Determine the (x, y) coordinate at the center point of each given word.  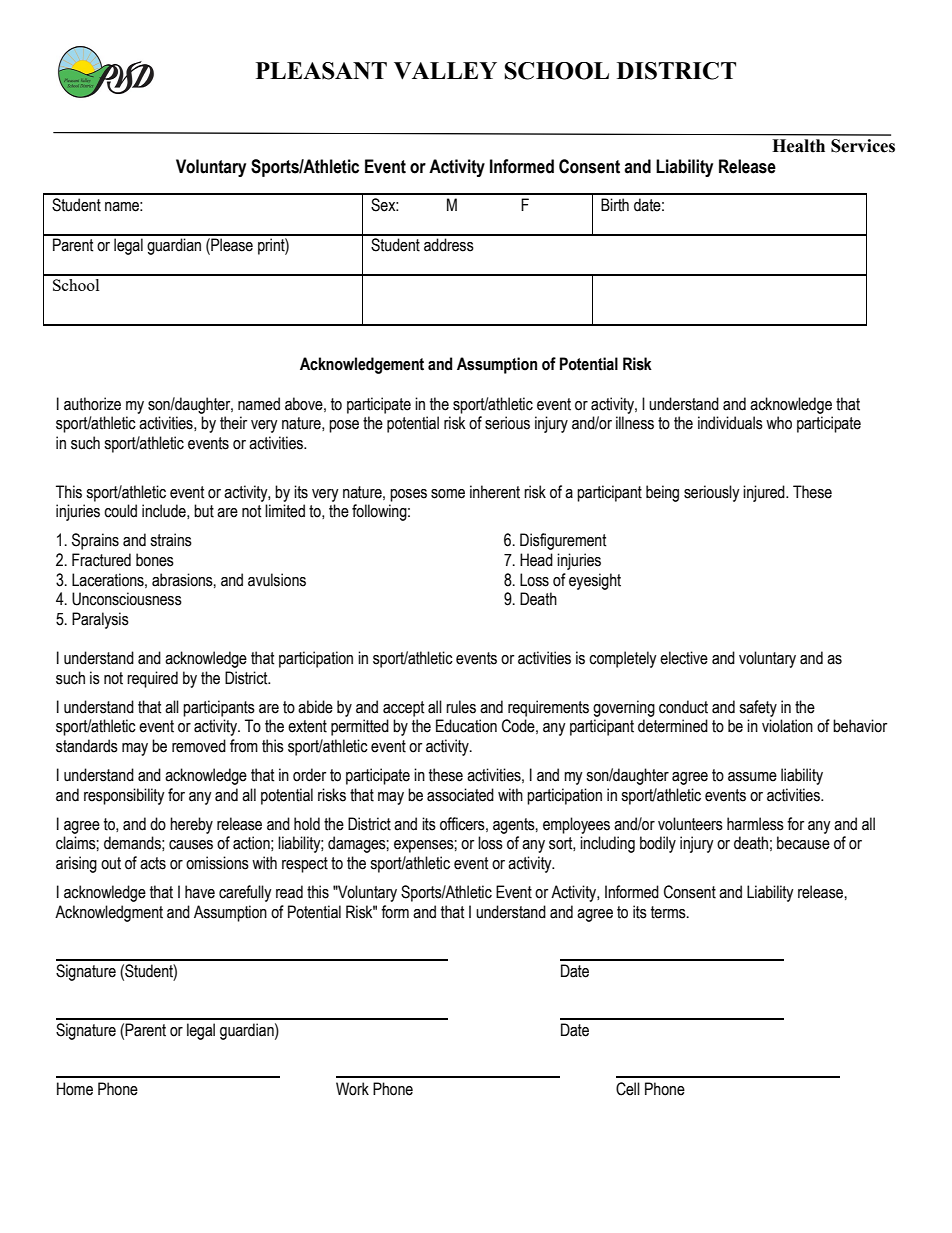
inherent (495, 492)
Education (466, 726)
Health (798, 146)
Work (352, 1089)
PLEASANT (321, 71)
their (233, 423)
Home (75, 1089)
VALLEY (445, 71)
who (779, 423)
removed (199, 746)
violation (787, 726)
